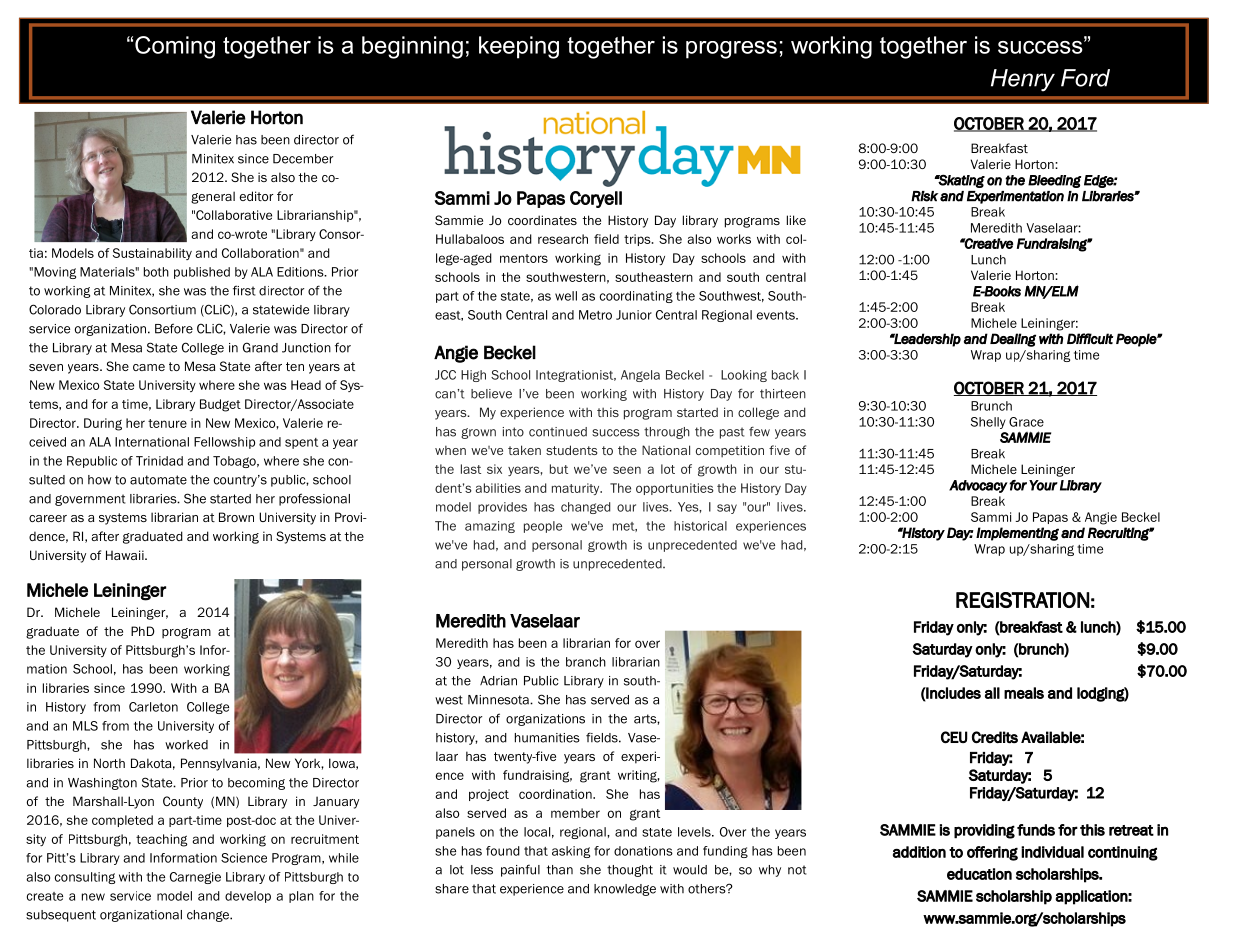 The height and width of the screenshot is (952, 1233). I want to click on Carnegie, so click(195, 878).
